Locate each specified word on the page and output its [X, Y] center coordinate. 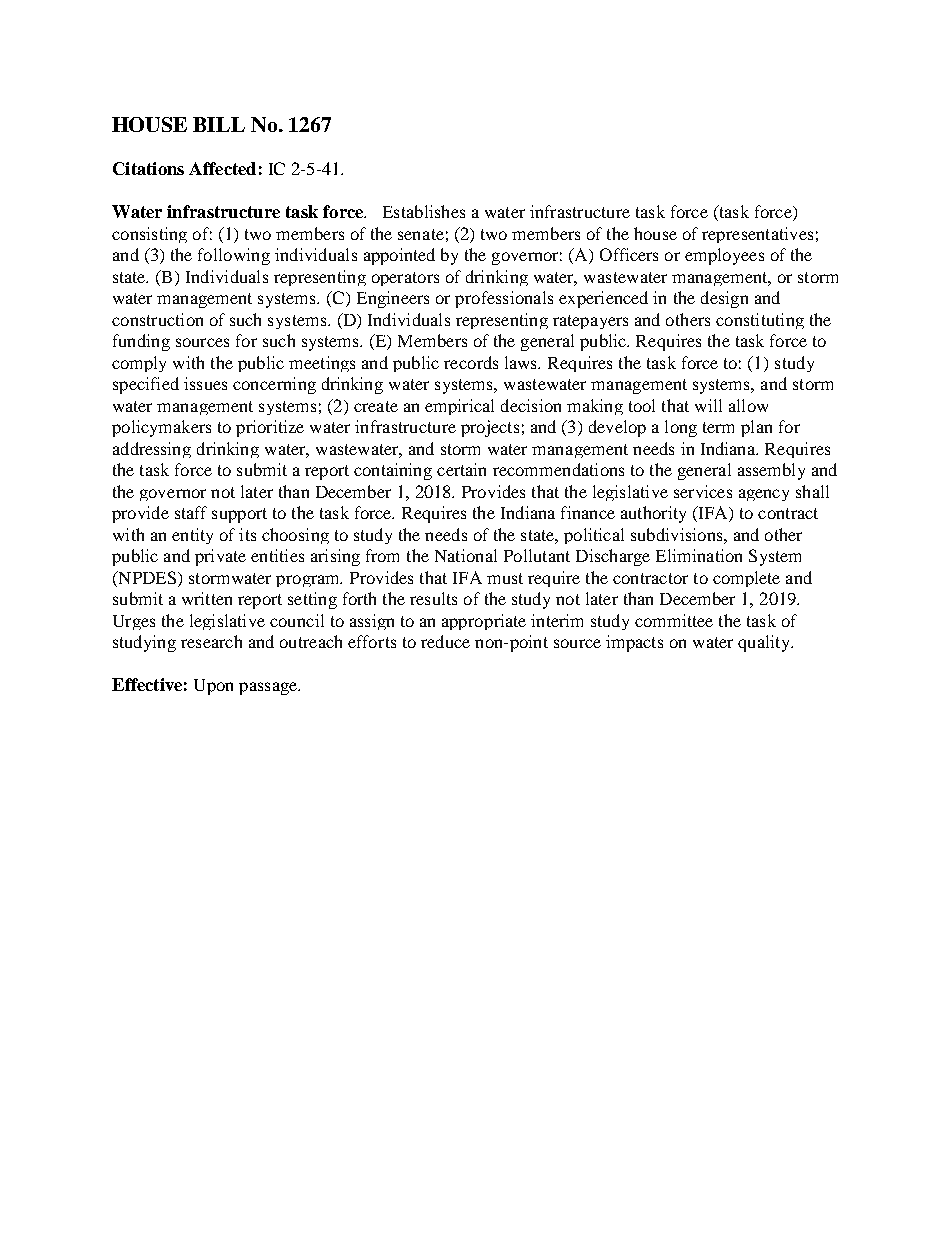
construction [157, 319]
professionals [504, 299]
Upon [213, 687]
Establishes [424, 211]
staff [191, 512]
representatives [757, 235]
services [703, 491]
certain [461, 469]
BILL [219, 124]
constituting [760, 321]
